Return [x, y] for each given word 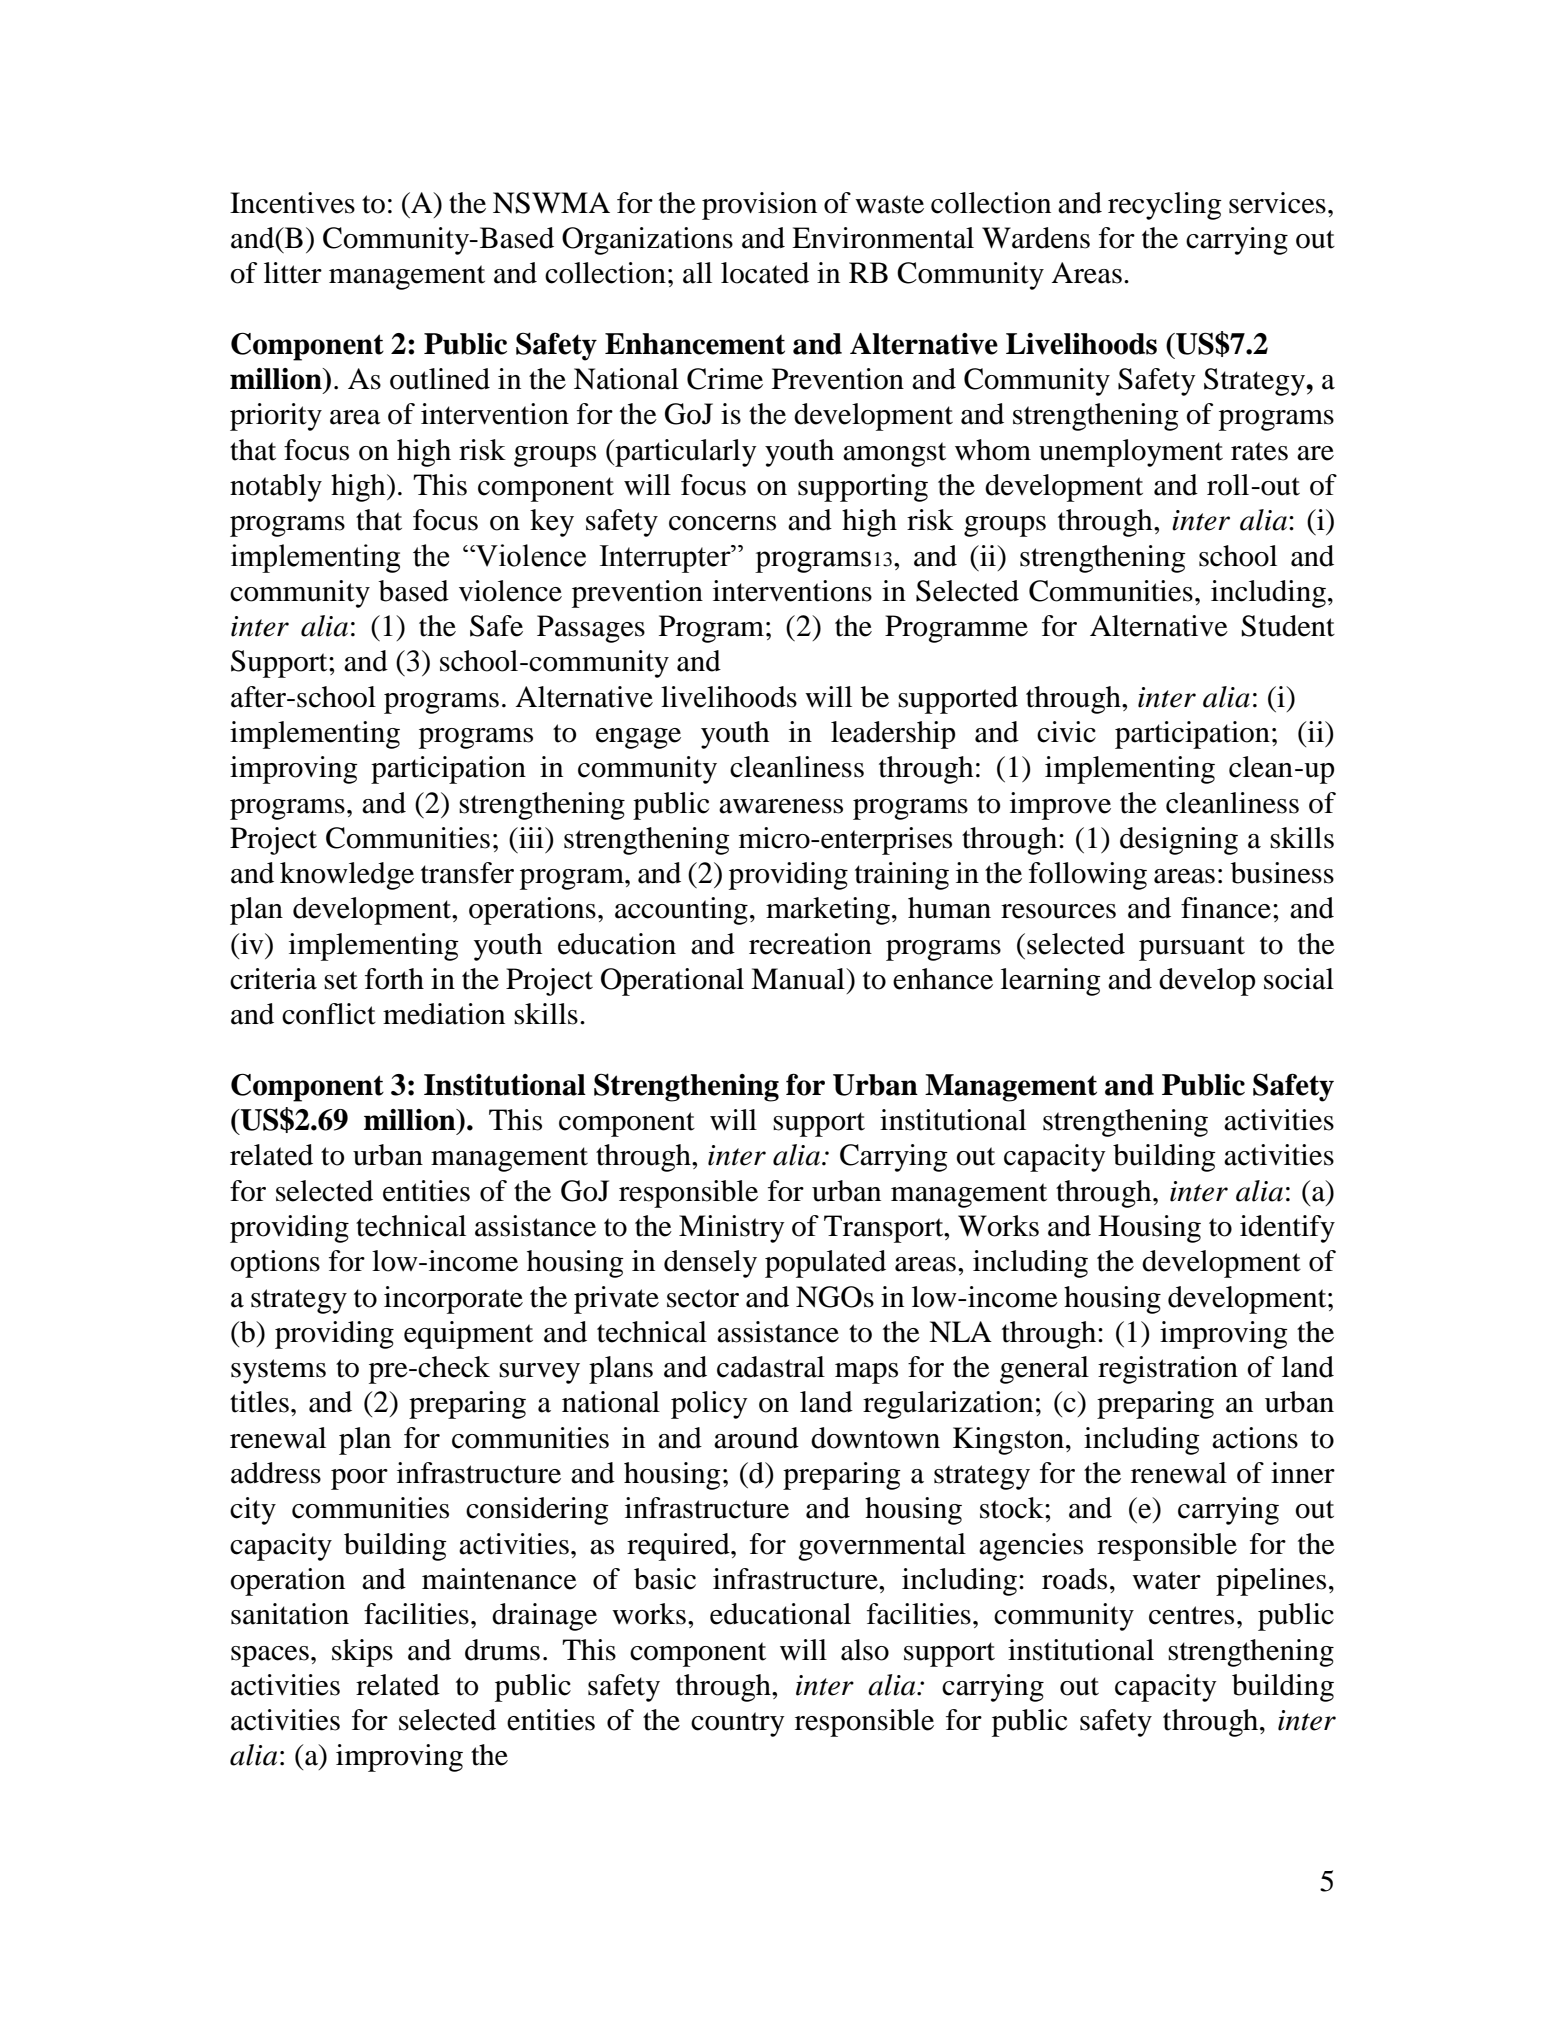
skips [362, 1653]
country [738, 1724]
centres [1191, 1615]
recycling [1165, 206]
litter [293, 273]
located [765, 273]
